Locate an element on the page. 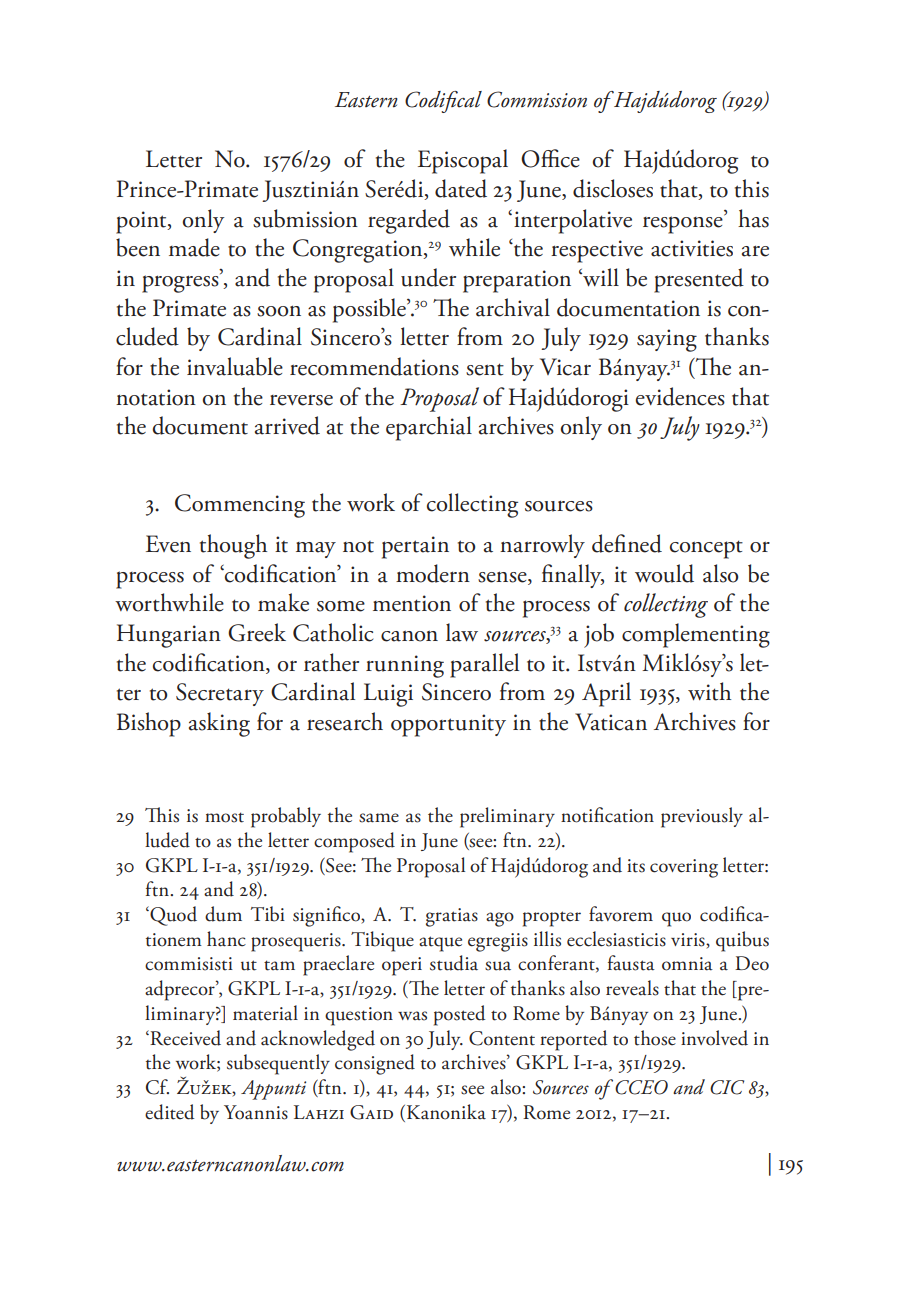 The width and height of the page is (924, 1295). evidences is located at coordinates (680, 396).
